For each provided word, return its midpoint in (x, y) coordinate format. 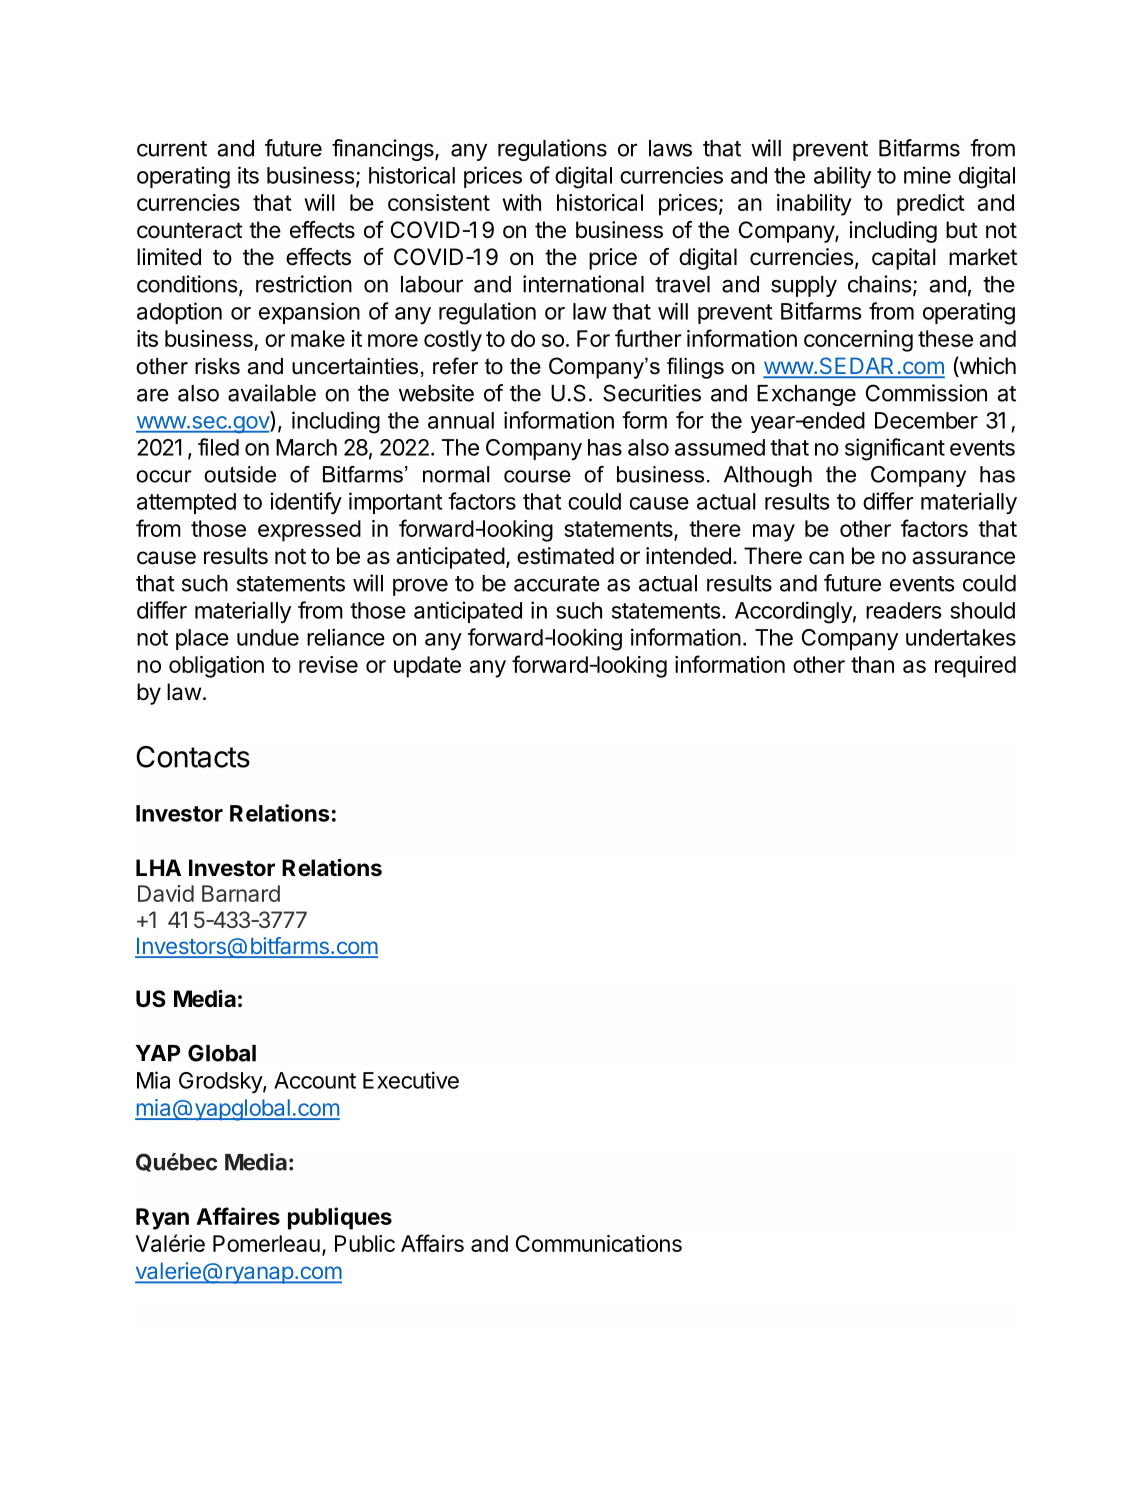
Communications (599, 1243)
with (521, 202)
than (872, 664)
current (172, 149)
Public (365, 1243)
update (427, 667)
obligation (216, 667)
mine (927, 175)
